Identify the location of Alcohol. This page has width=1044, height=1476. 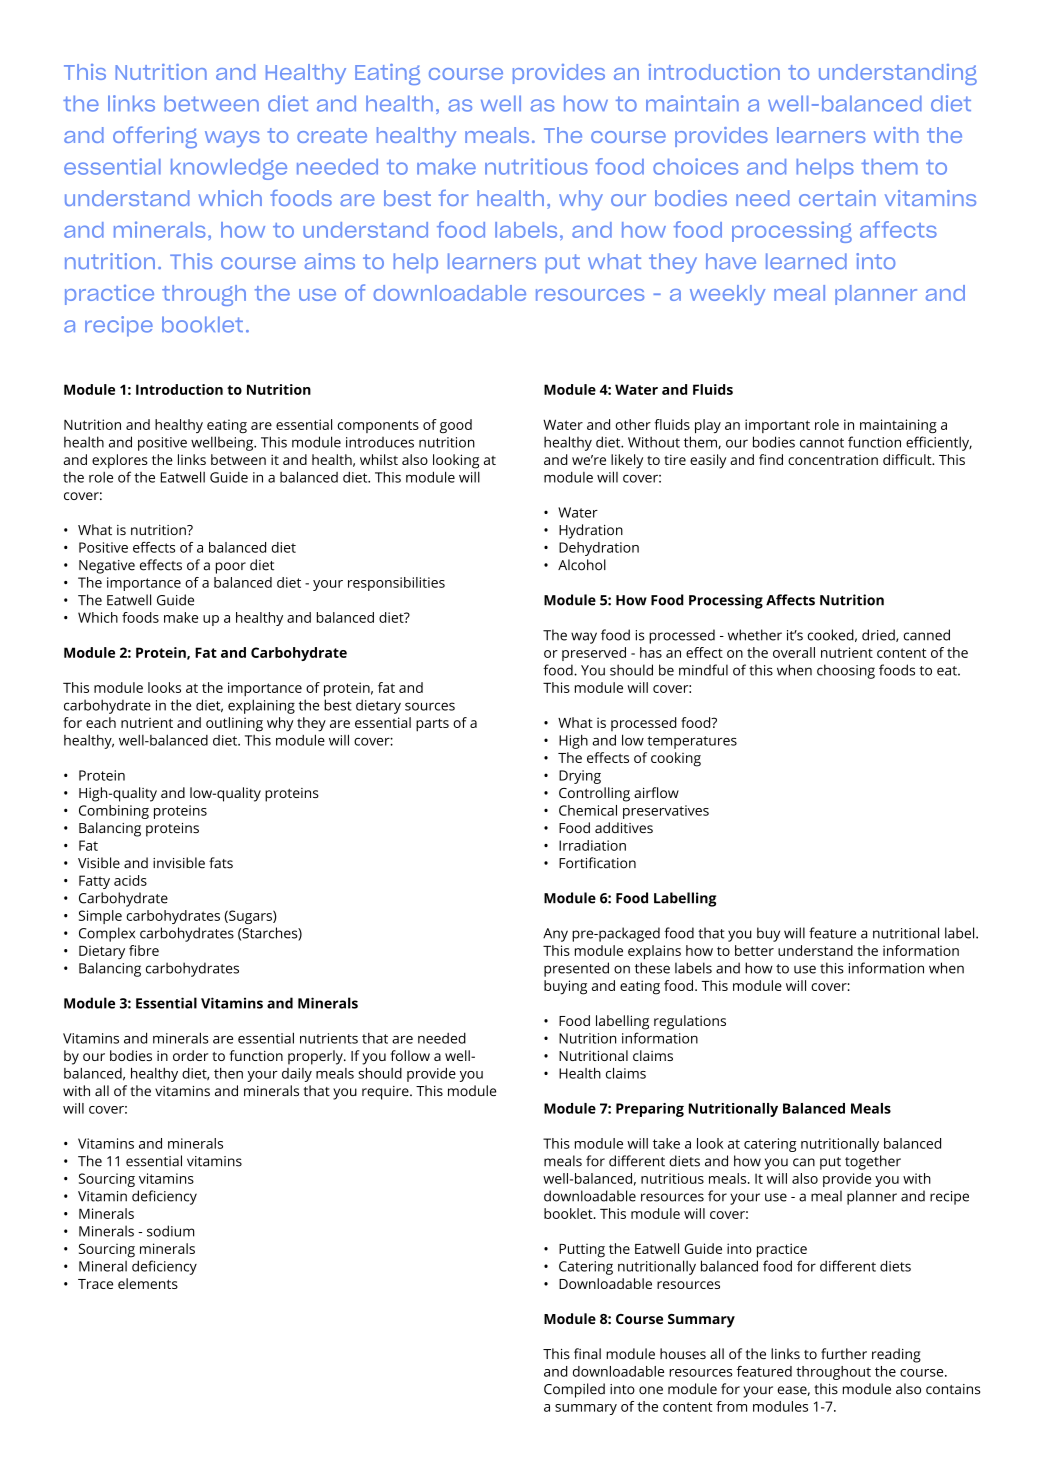
(582, 565).
